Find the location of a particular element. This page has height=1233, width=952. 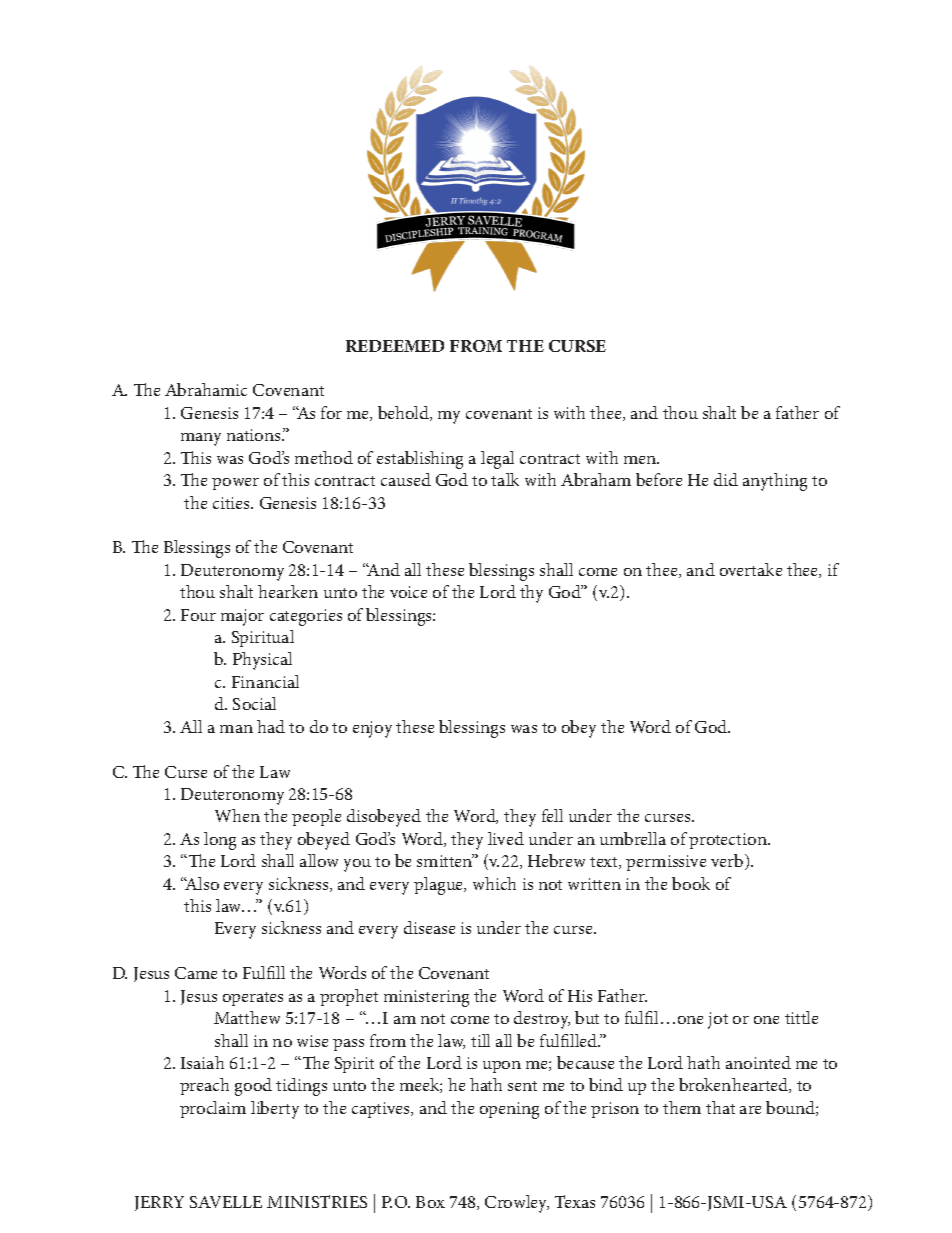

REDEEMED is located at coordinates (395, 346).
